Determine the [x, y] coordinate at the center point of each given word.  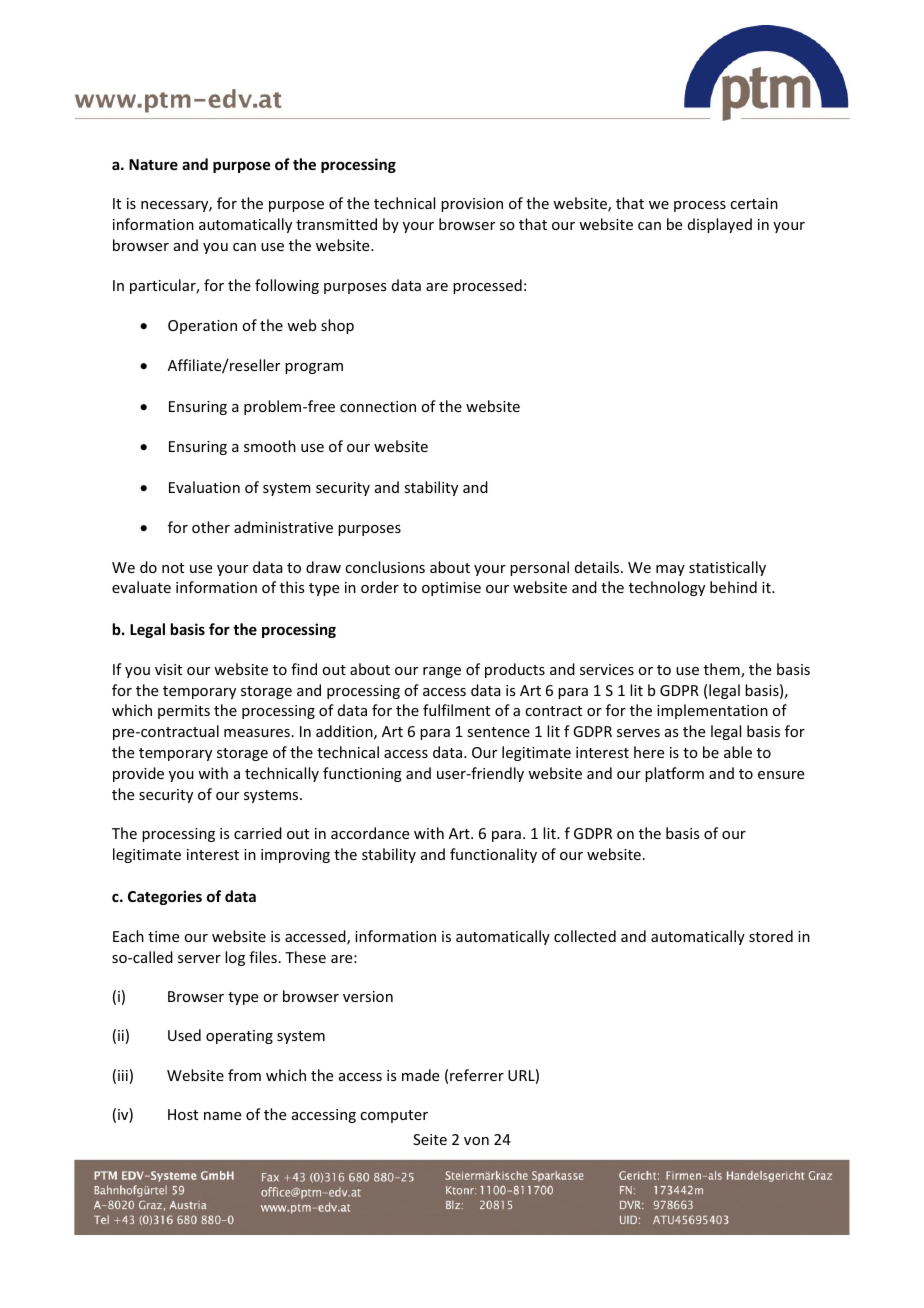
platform [674, 774]
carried [258, 833]
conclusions [385, 567]
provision [472, 205]
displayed [720, 225]
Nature [153, 164]
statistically [727, 568]
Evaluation [204, 487]
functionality [493, 855]
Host [183, 1114]
